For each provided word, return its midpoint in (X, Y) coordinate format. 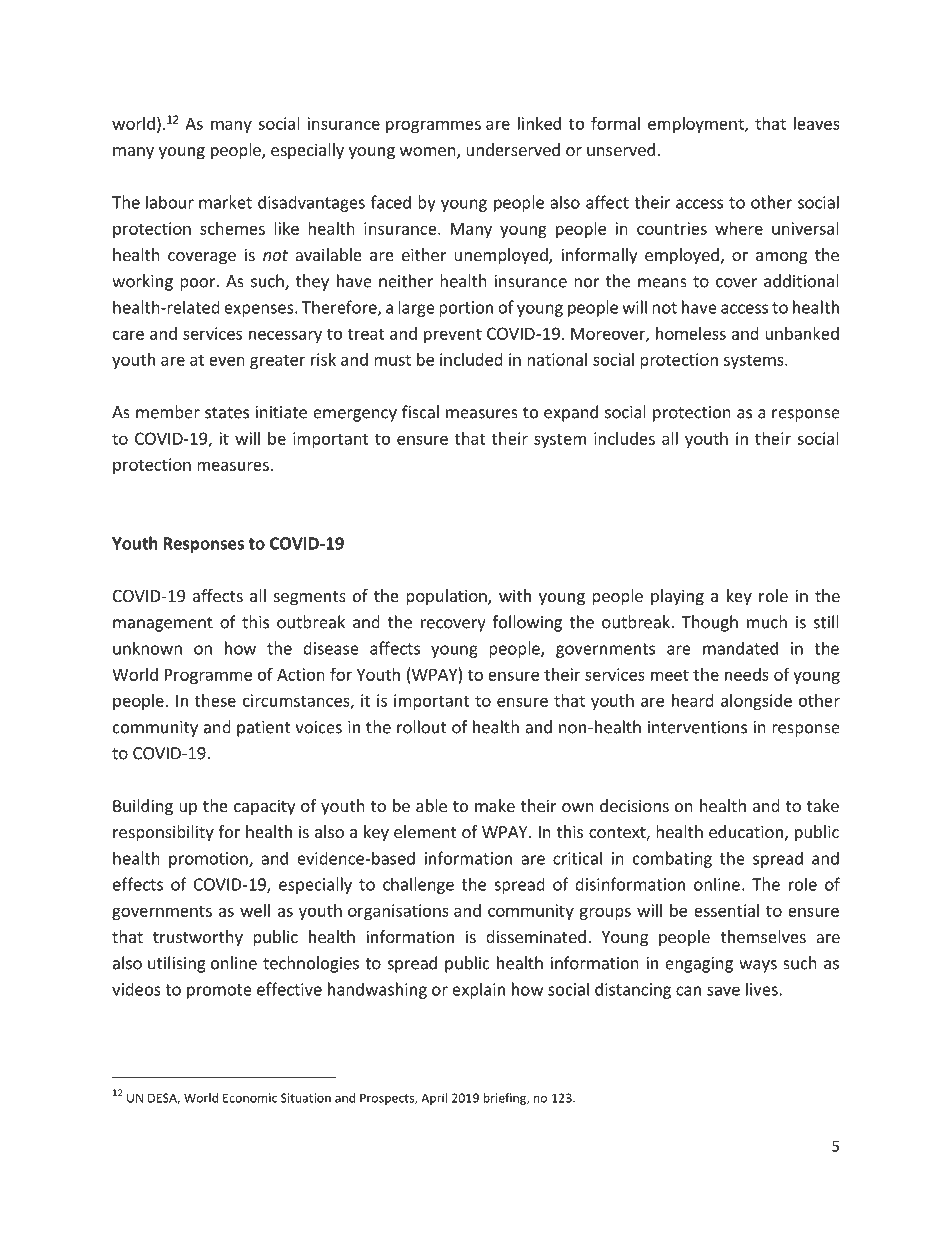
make (495, 805)
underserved (513, 149)
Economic (250, 1098)
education (746, 831)
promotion (209, 860)
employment (697, 125)
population (447, 597)
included (471, 359)
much (767, 622)
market (225, 202)
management (163, 624)
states (227, 413)
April (434, 1099)
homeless (691, 333)
